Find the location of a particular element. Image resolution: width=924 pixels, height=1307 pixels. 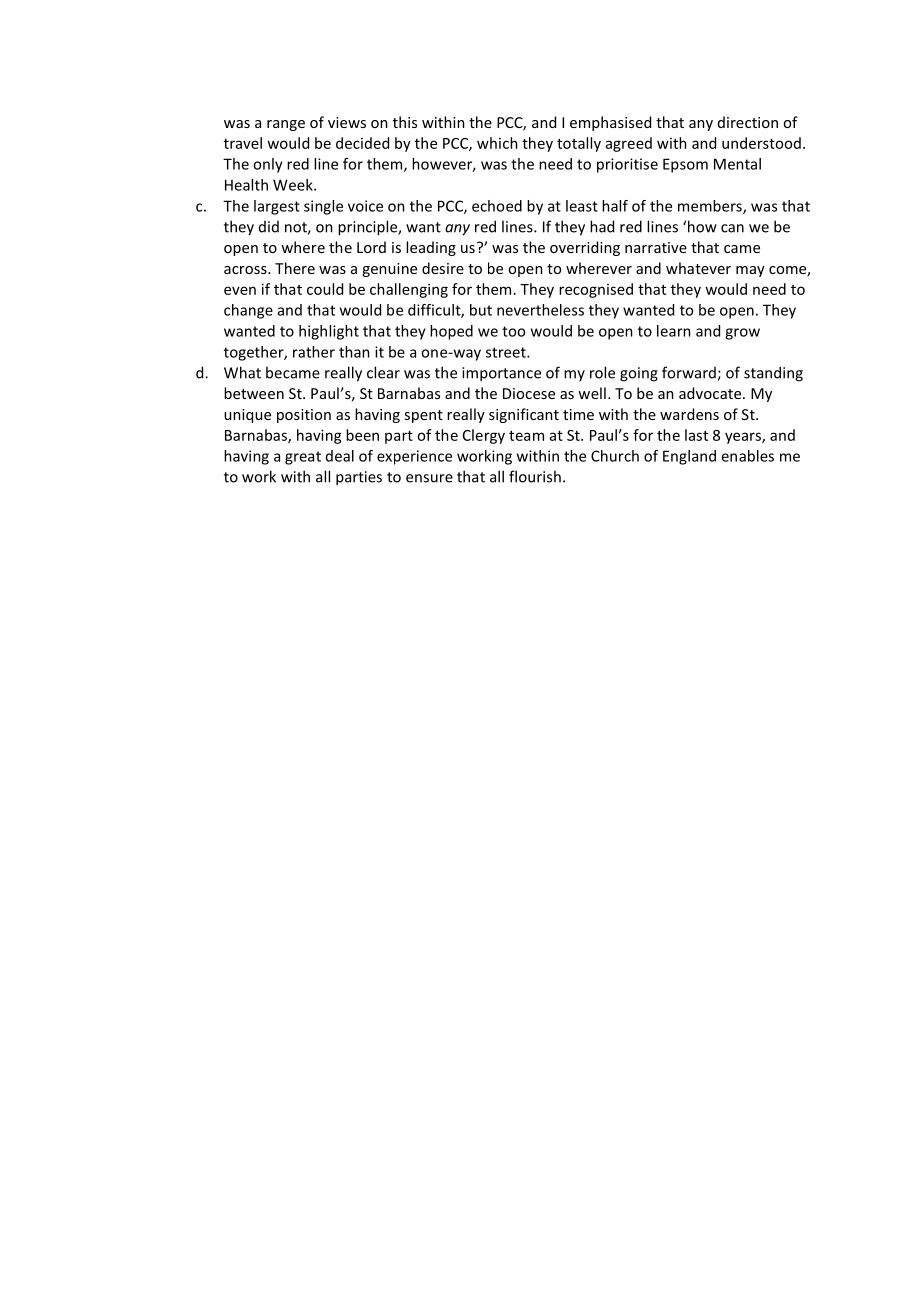

great is located at coordinates (303, 458).
